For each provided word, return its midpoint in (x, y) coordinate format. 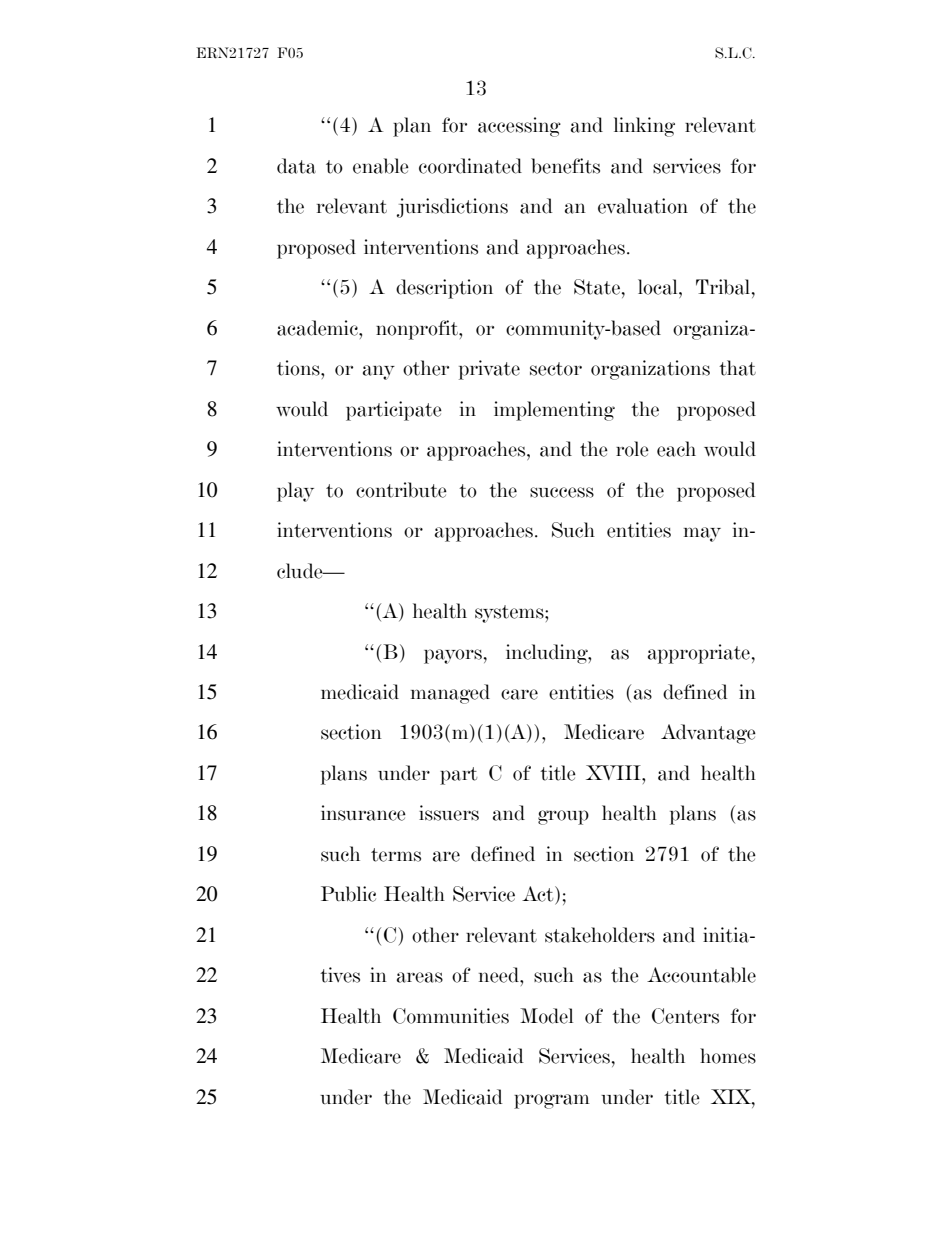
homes (728, 1056)
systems (510, 614)
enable (381, 166)
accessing (519, 127)
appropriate (699, 654)
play (295, 492)
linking (644, 127)
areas (420, 977)
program (552, 1101)
